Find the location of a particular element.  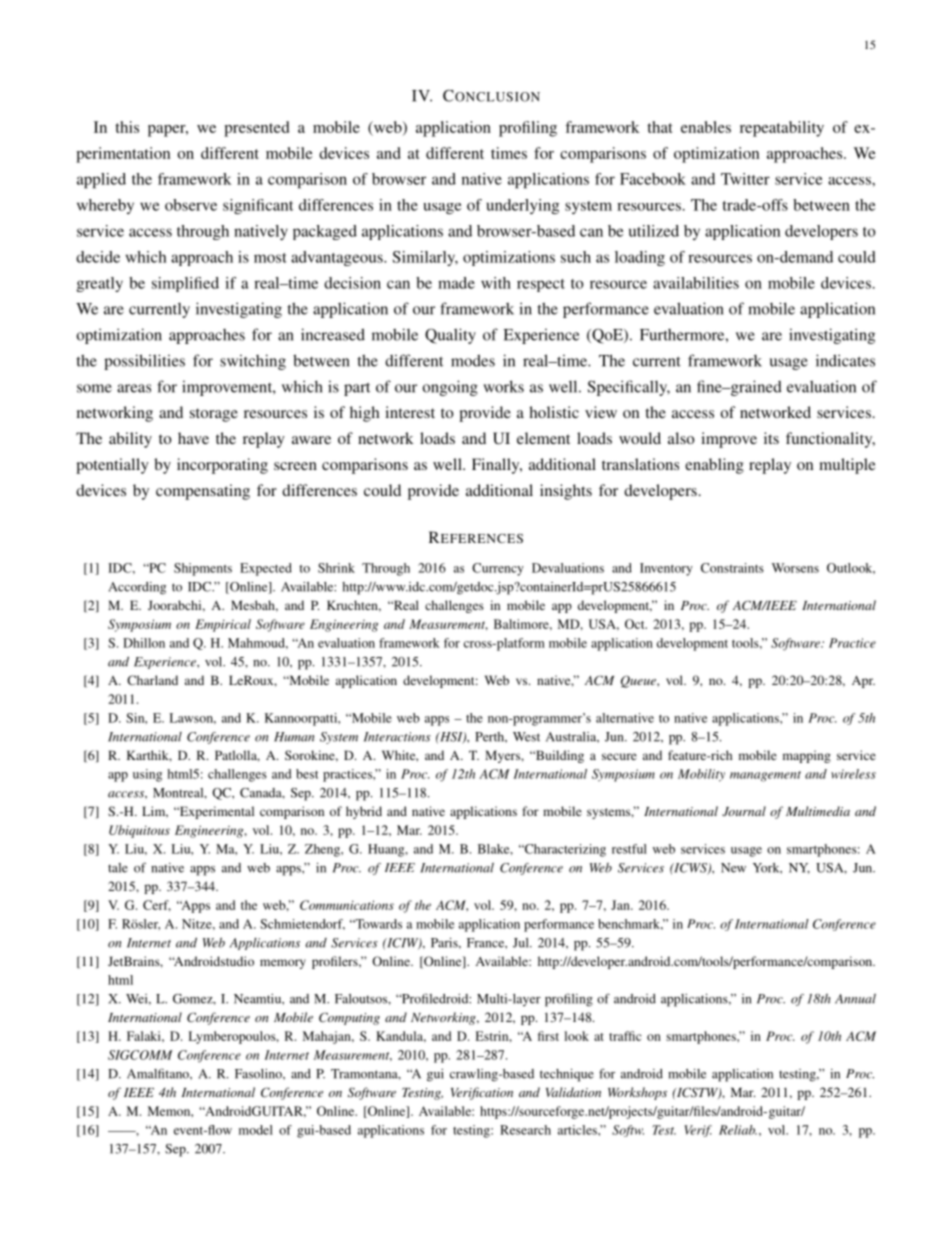

observe is located at coordinates (191, 205).
